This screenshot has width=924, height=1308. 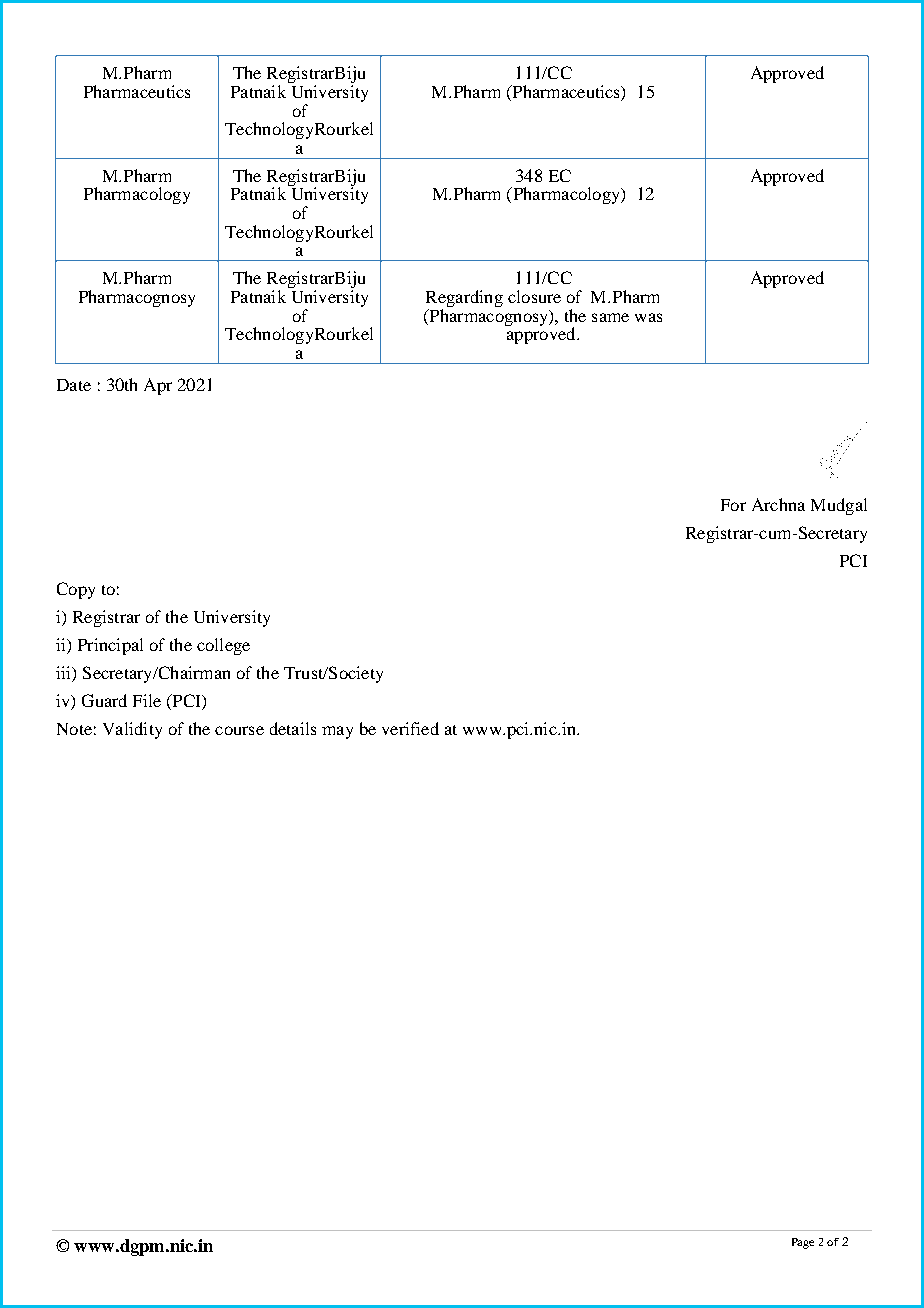 I want to click on was, so click(x=648, y=317).
